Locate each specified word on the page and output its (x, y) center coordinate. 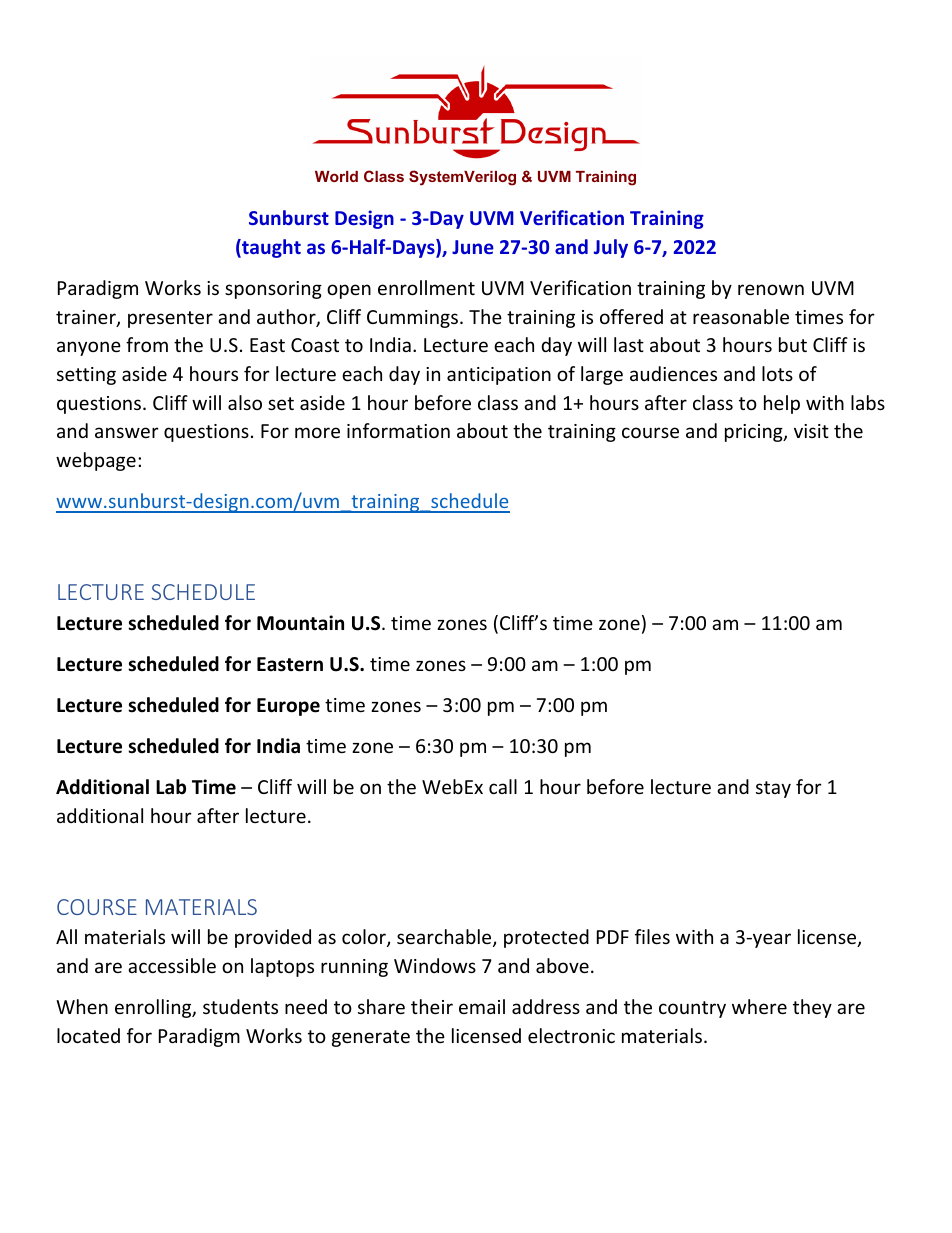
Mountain (300, 623)
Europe (288, 707)
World (336, 176)
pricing (755, 433)
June (473, 247)
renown (771, 289)
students (240, 1006)
